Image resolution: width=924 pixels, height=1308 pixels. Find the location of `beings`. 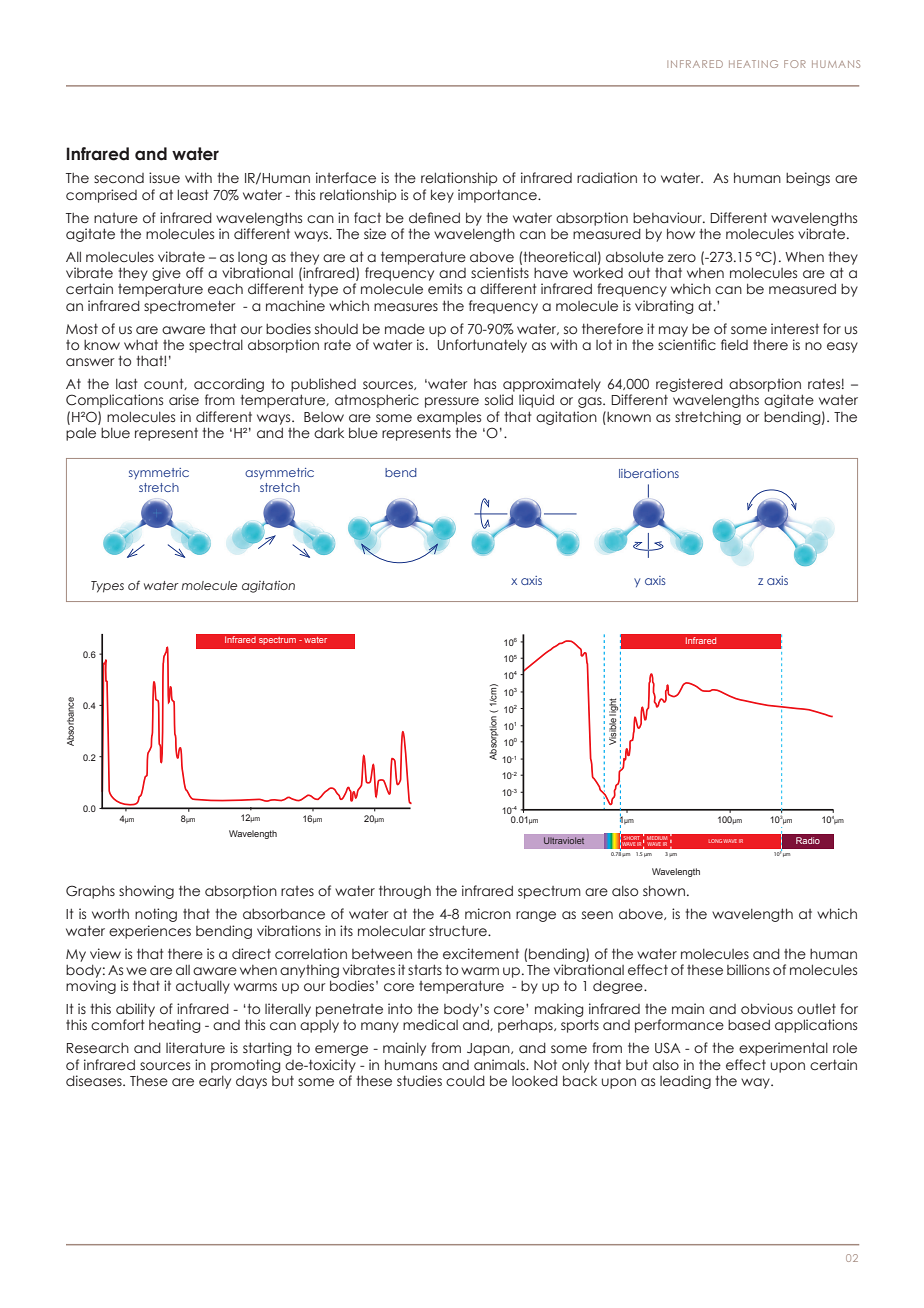

beings is located at coordinates (808, 179).
